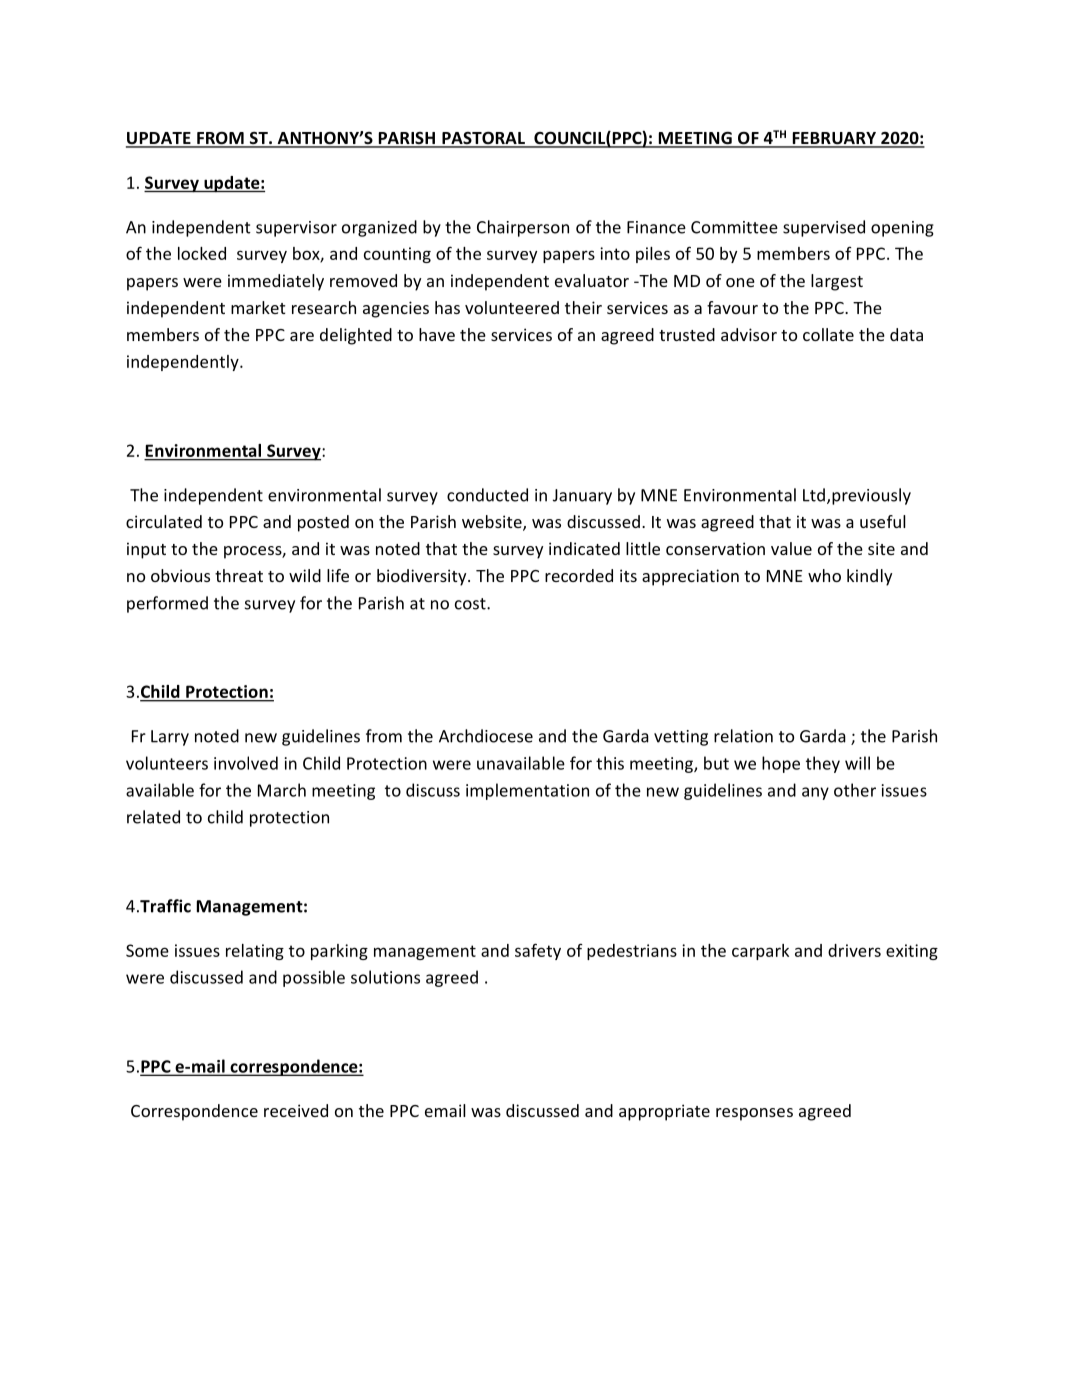 The height and width of the document is (1383, 1069). Describe the element at coordinates (296, 229) in the document. I see `supervisor` at that location.
